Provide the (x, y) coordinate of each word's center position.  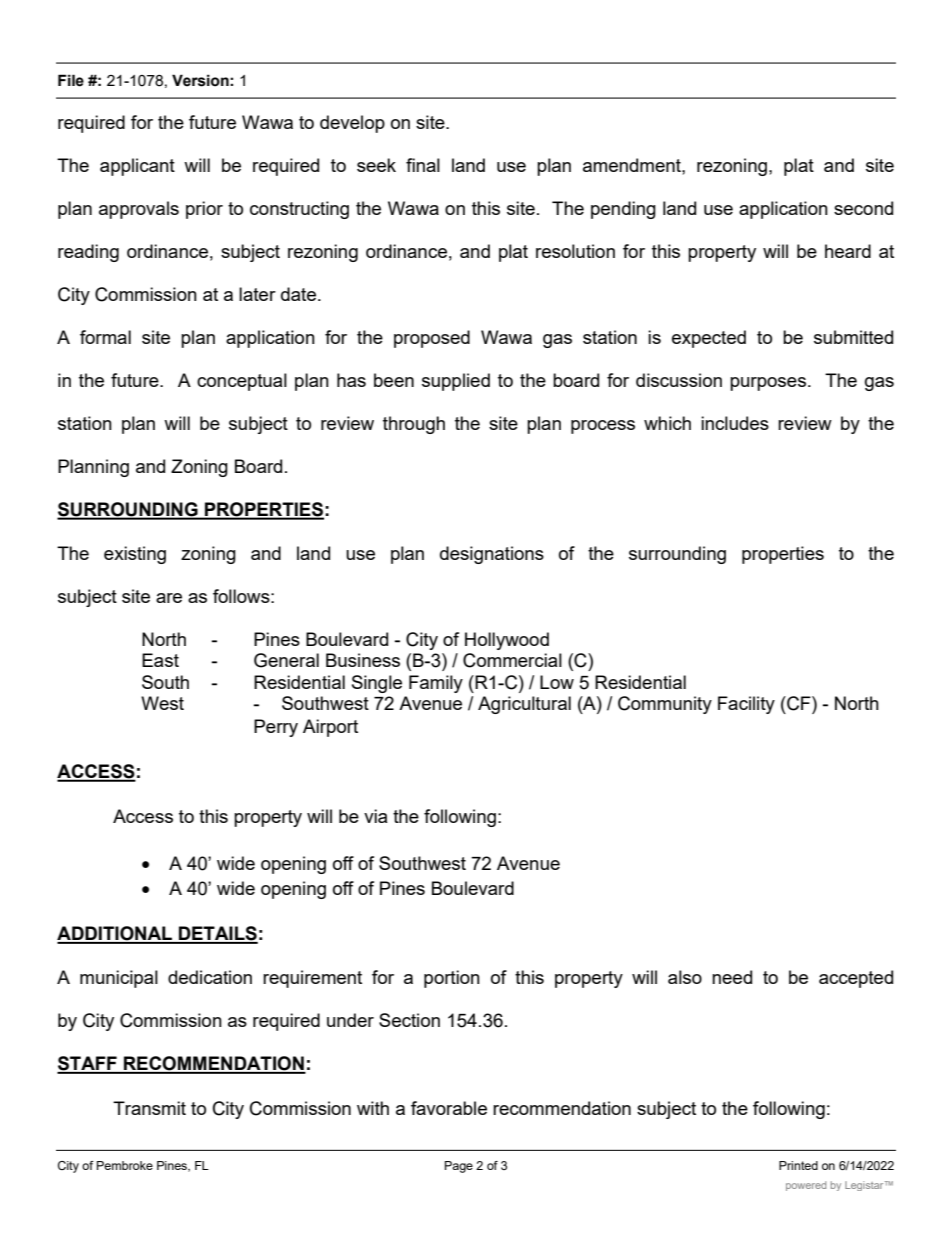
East (160, 660)
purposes (768, 384)
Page (459, 1167)
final (423, 165)
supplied (456, 382)
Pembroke (125, 1165)
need (732, 977)
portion (452, 979)
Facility (746, 705)
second (863, 208)
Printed (798, 1165)
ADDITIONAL (115, 934)
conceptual (242, 382)
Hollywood (507, 641)
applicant (137, 167)
